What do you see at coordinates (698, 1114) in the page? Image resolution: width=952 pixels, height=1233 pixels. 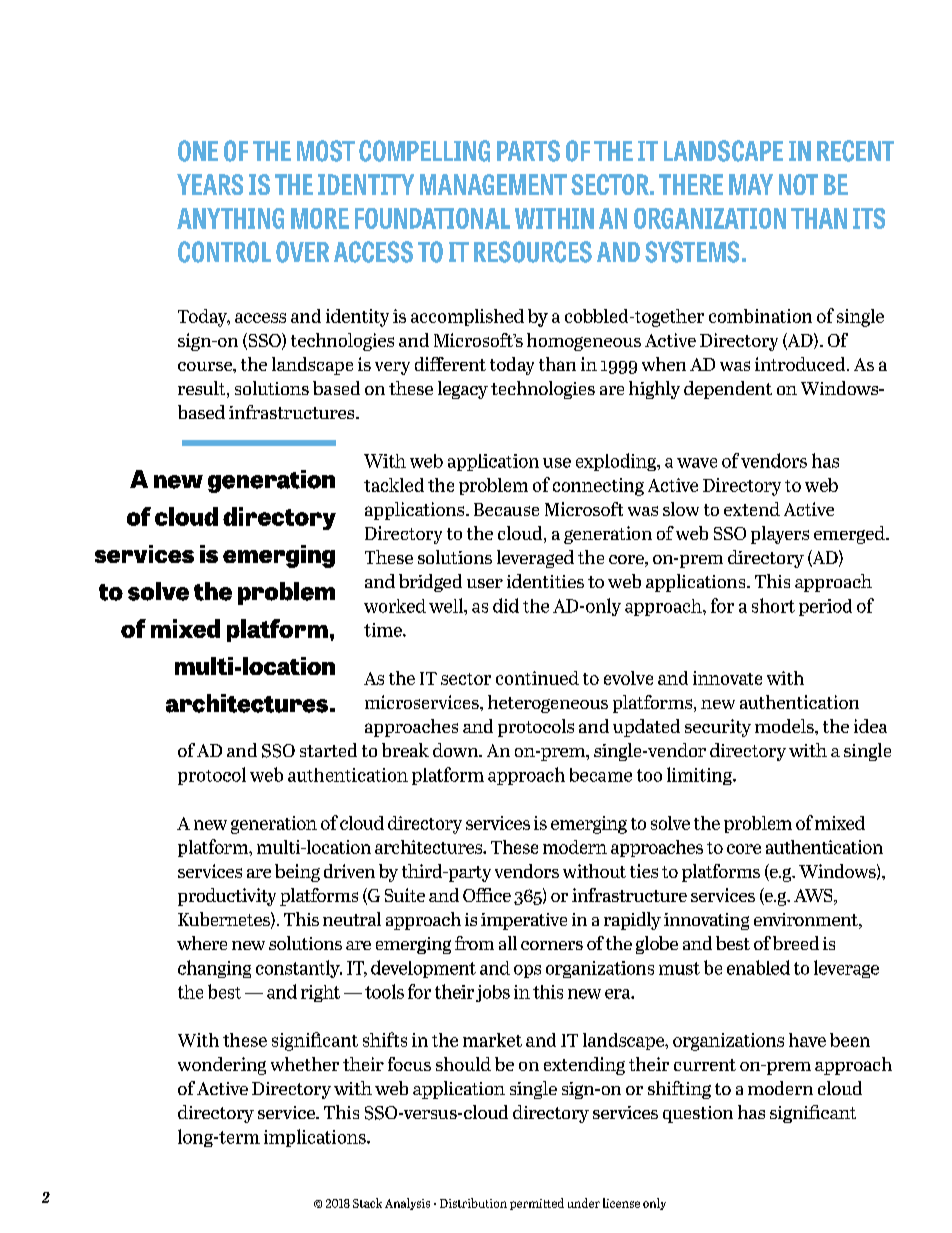 I see `question` at bounding box center [698, 1114].
